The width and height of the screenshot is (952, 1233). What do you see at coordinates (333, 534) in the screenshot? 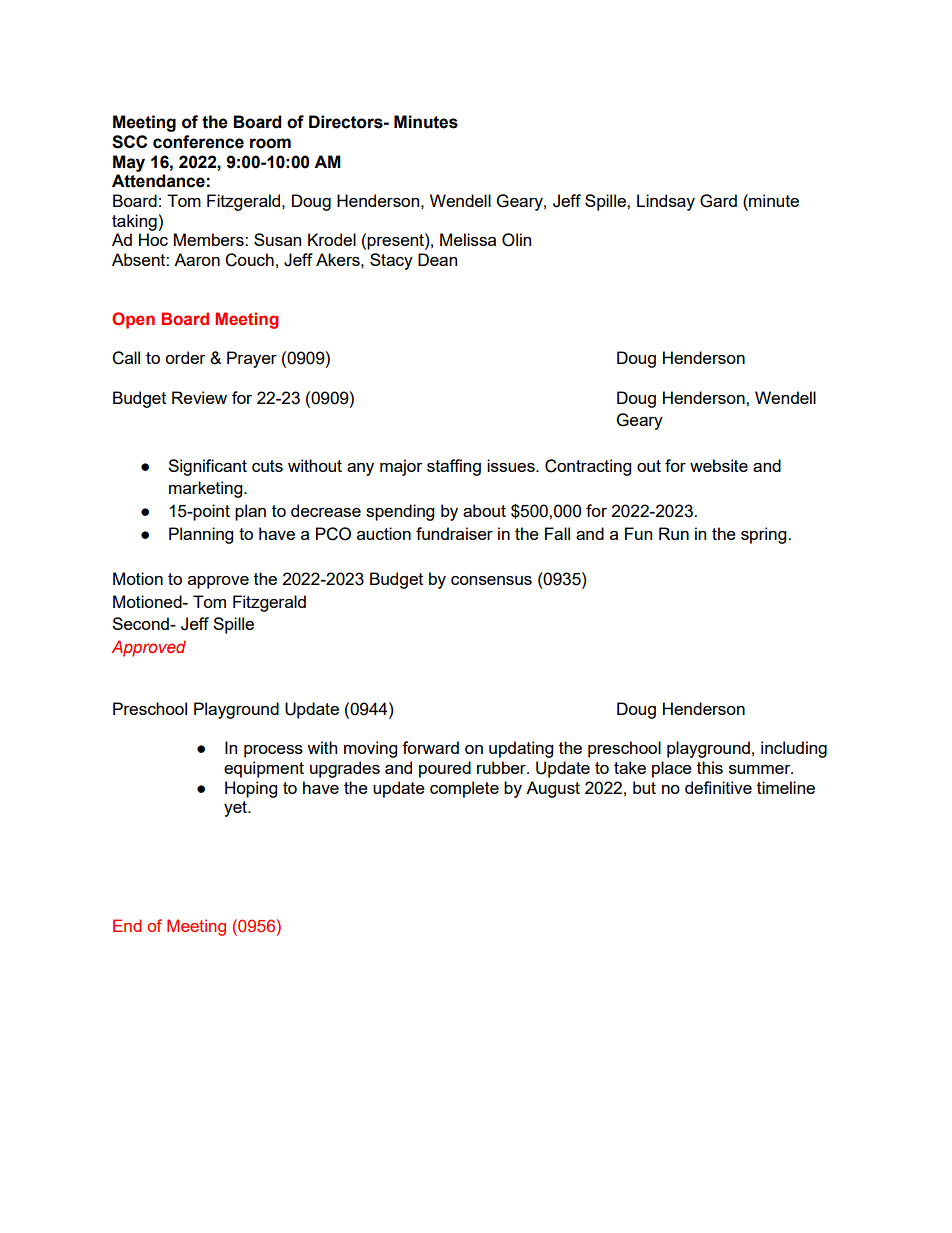
I see `PCO` at bounding box center [333, 534].
